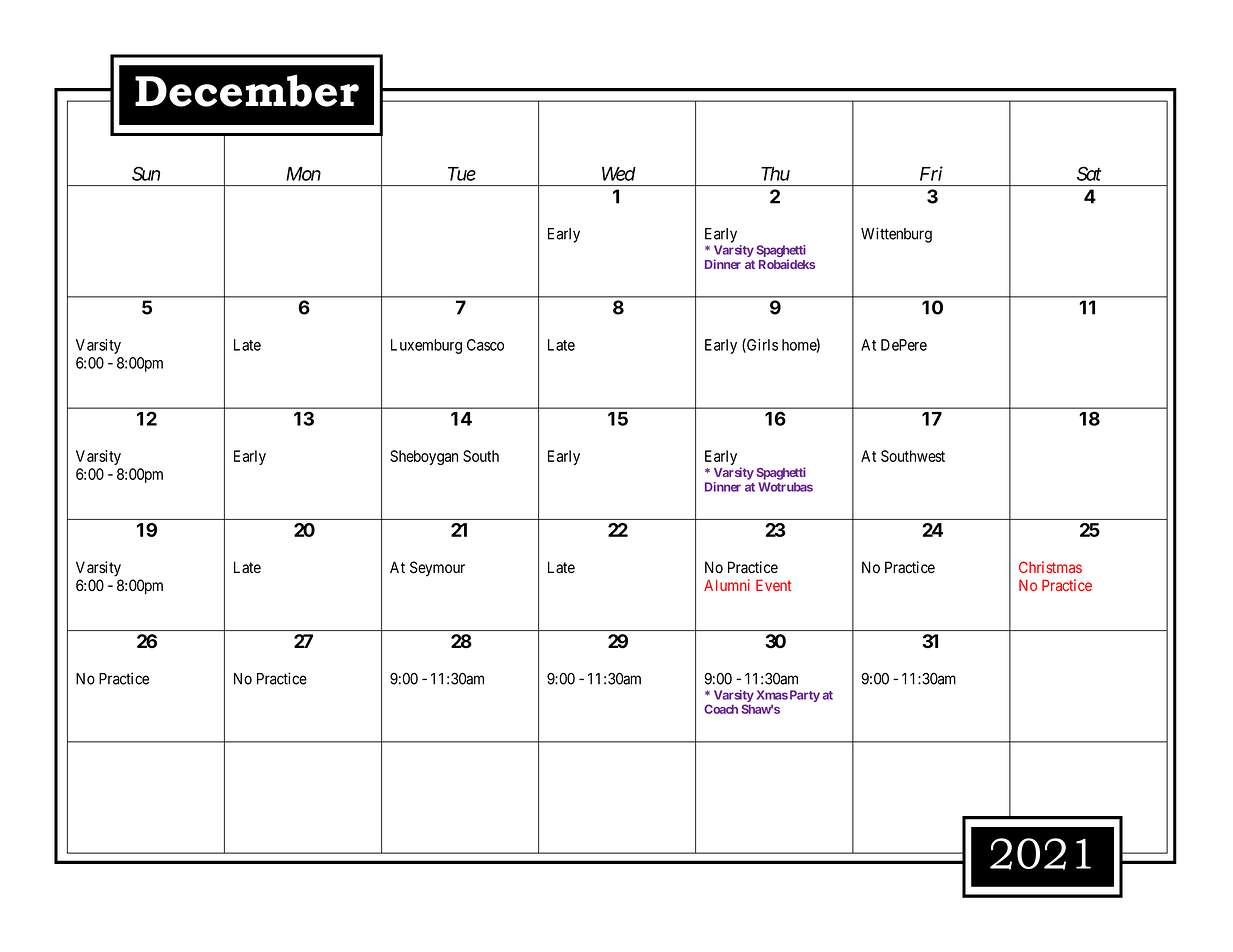  Describe the element at coordinates (247, 90) in the screenshot. I see `December` at that location.
